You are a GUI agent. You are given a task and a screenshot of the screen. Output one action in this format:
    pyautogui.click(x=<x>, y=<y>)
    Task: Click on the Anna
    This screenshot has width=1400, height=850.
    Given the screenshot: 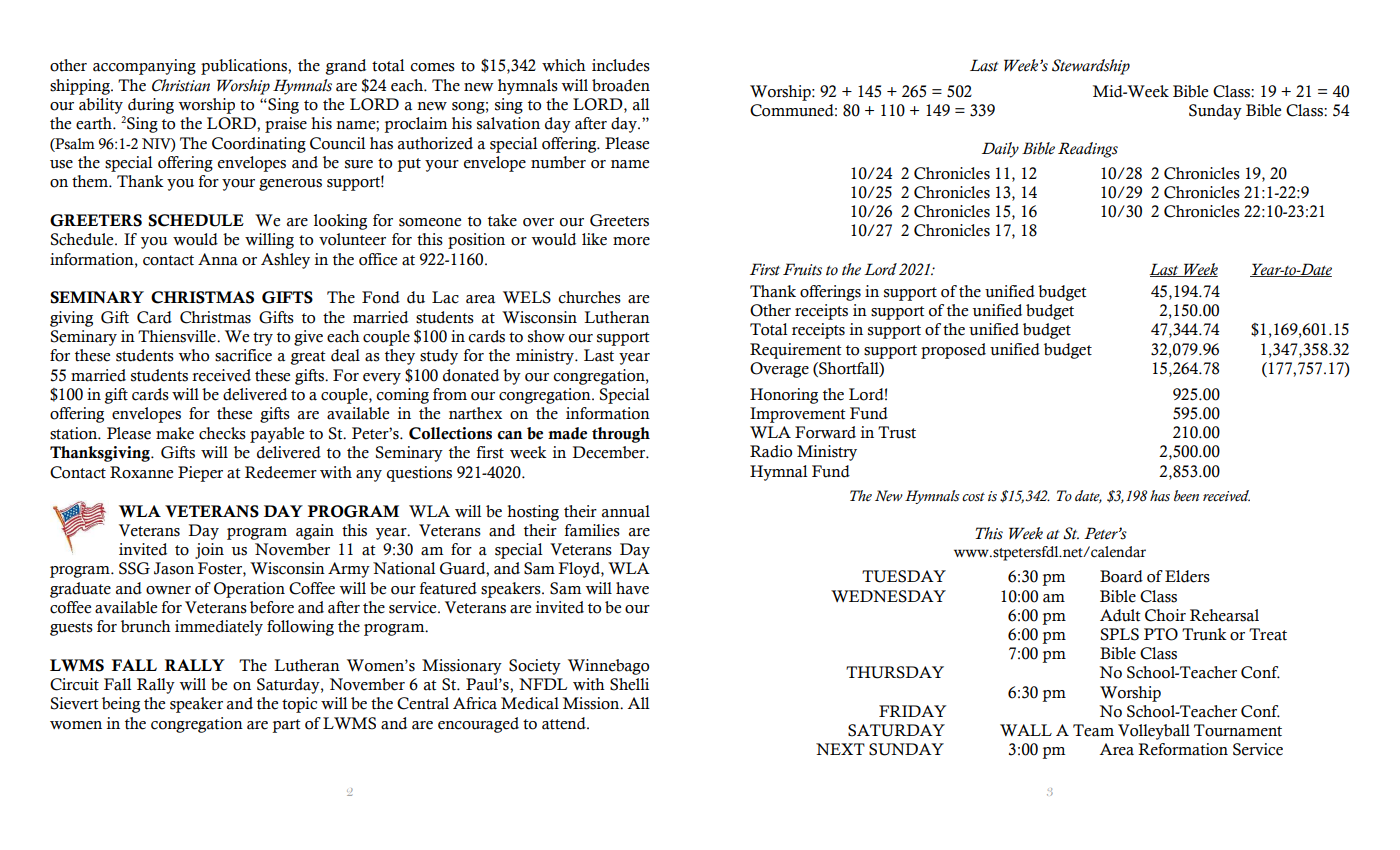 What is the action you would take?
    pyautogui.click(x=218, y=259)
